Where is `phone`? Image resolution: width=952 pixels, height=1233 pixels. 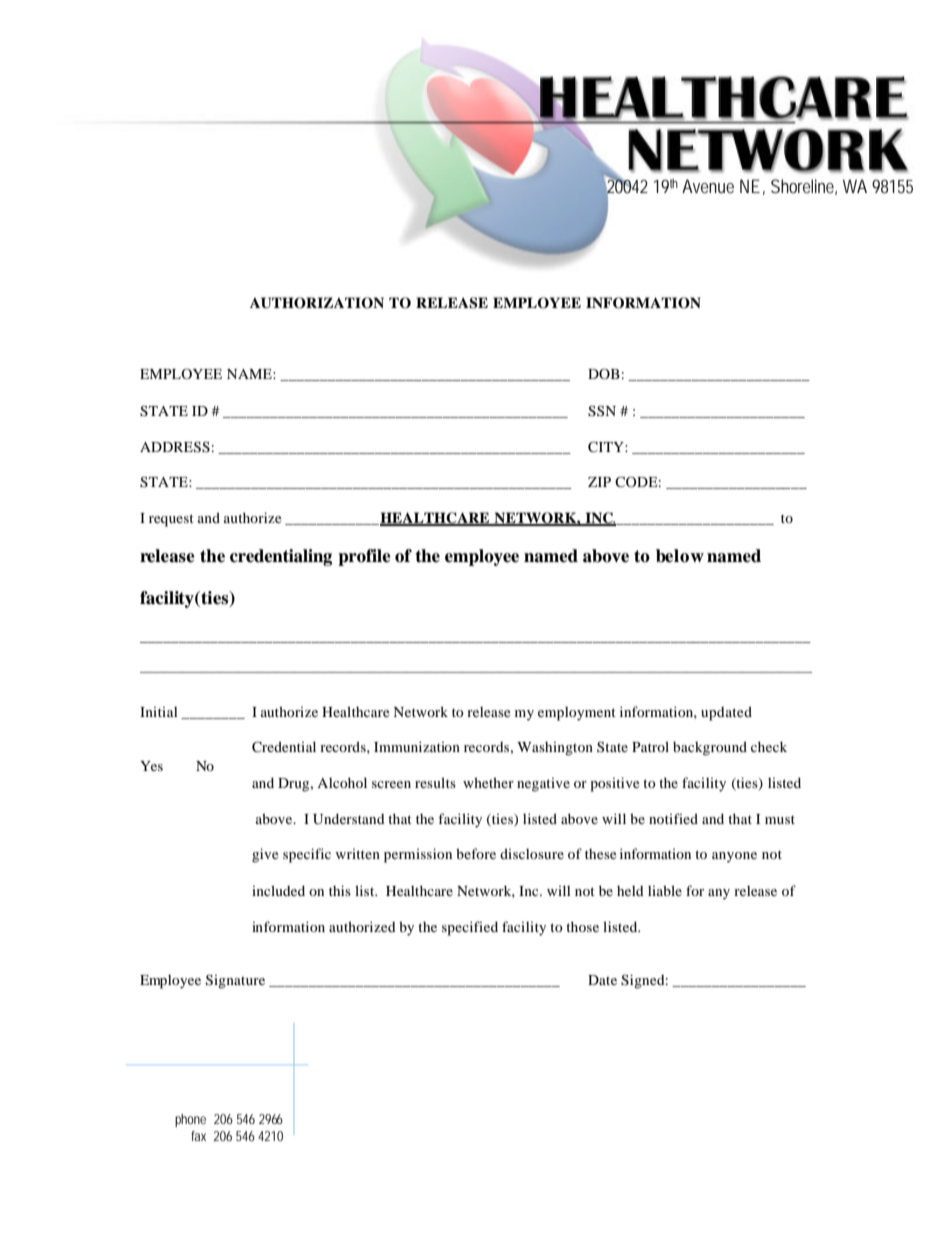 phone is located at coordinates (190, 1120).
